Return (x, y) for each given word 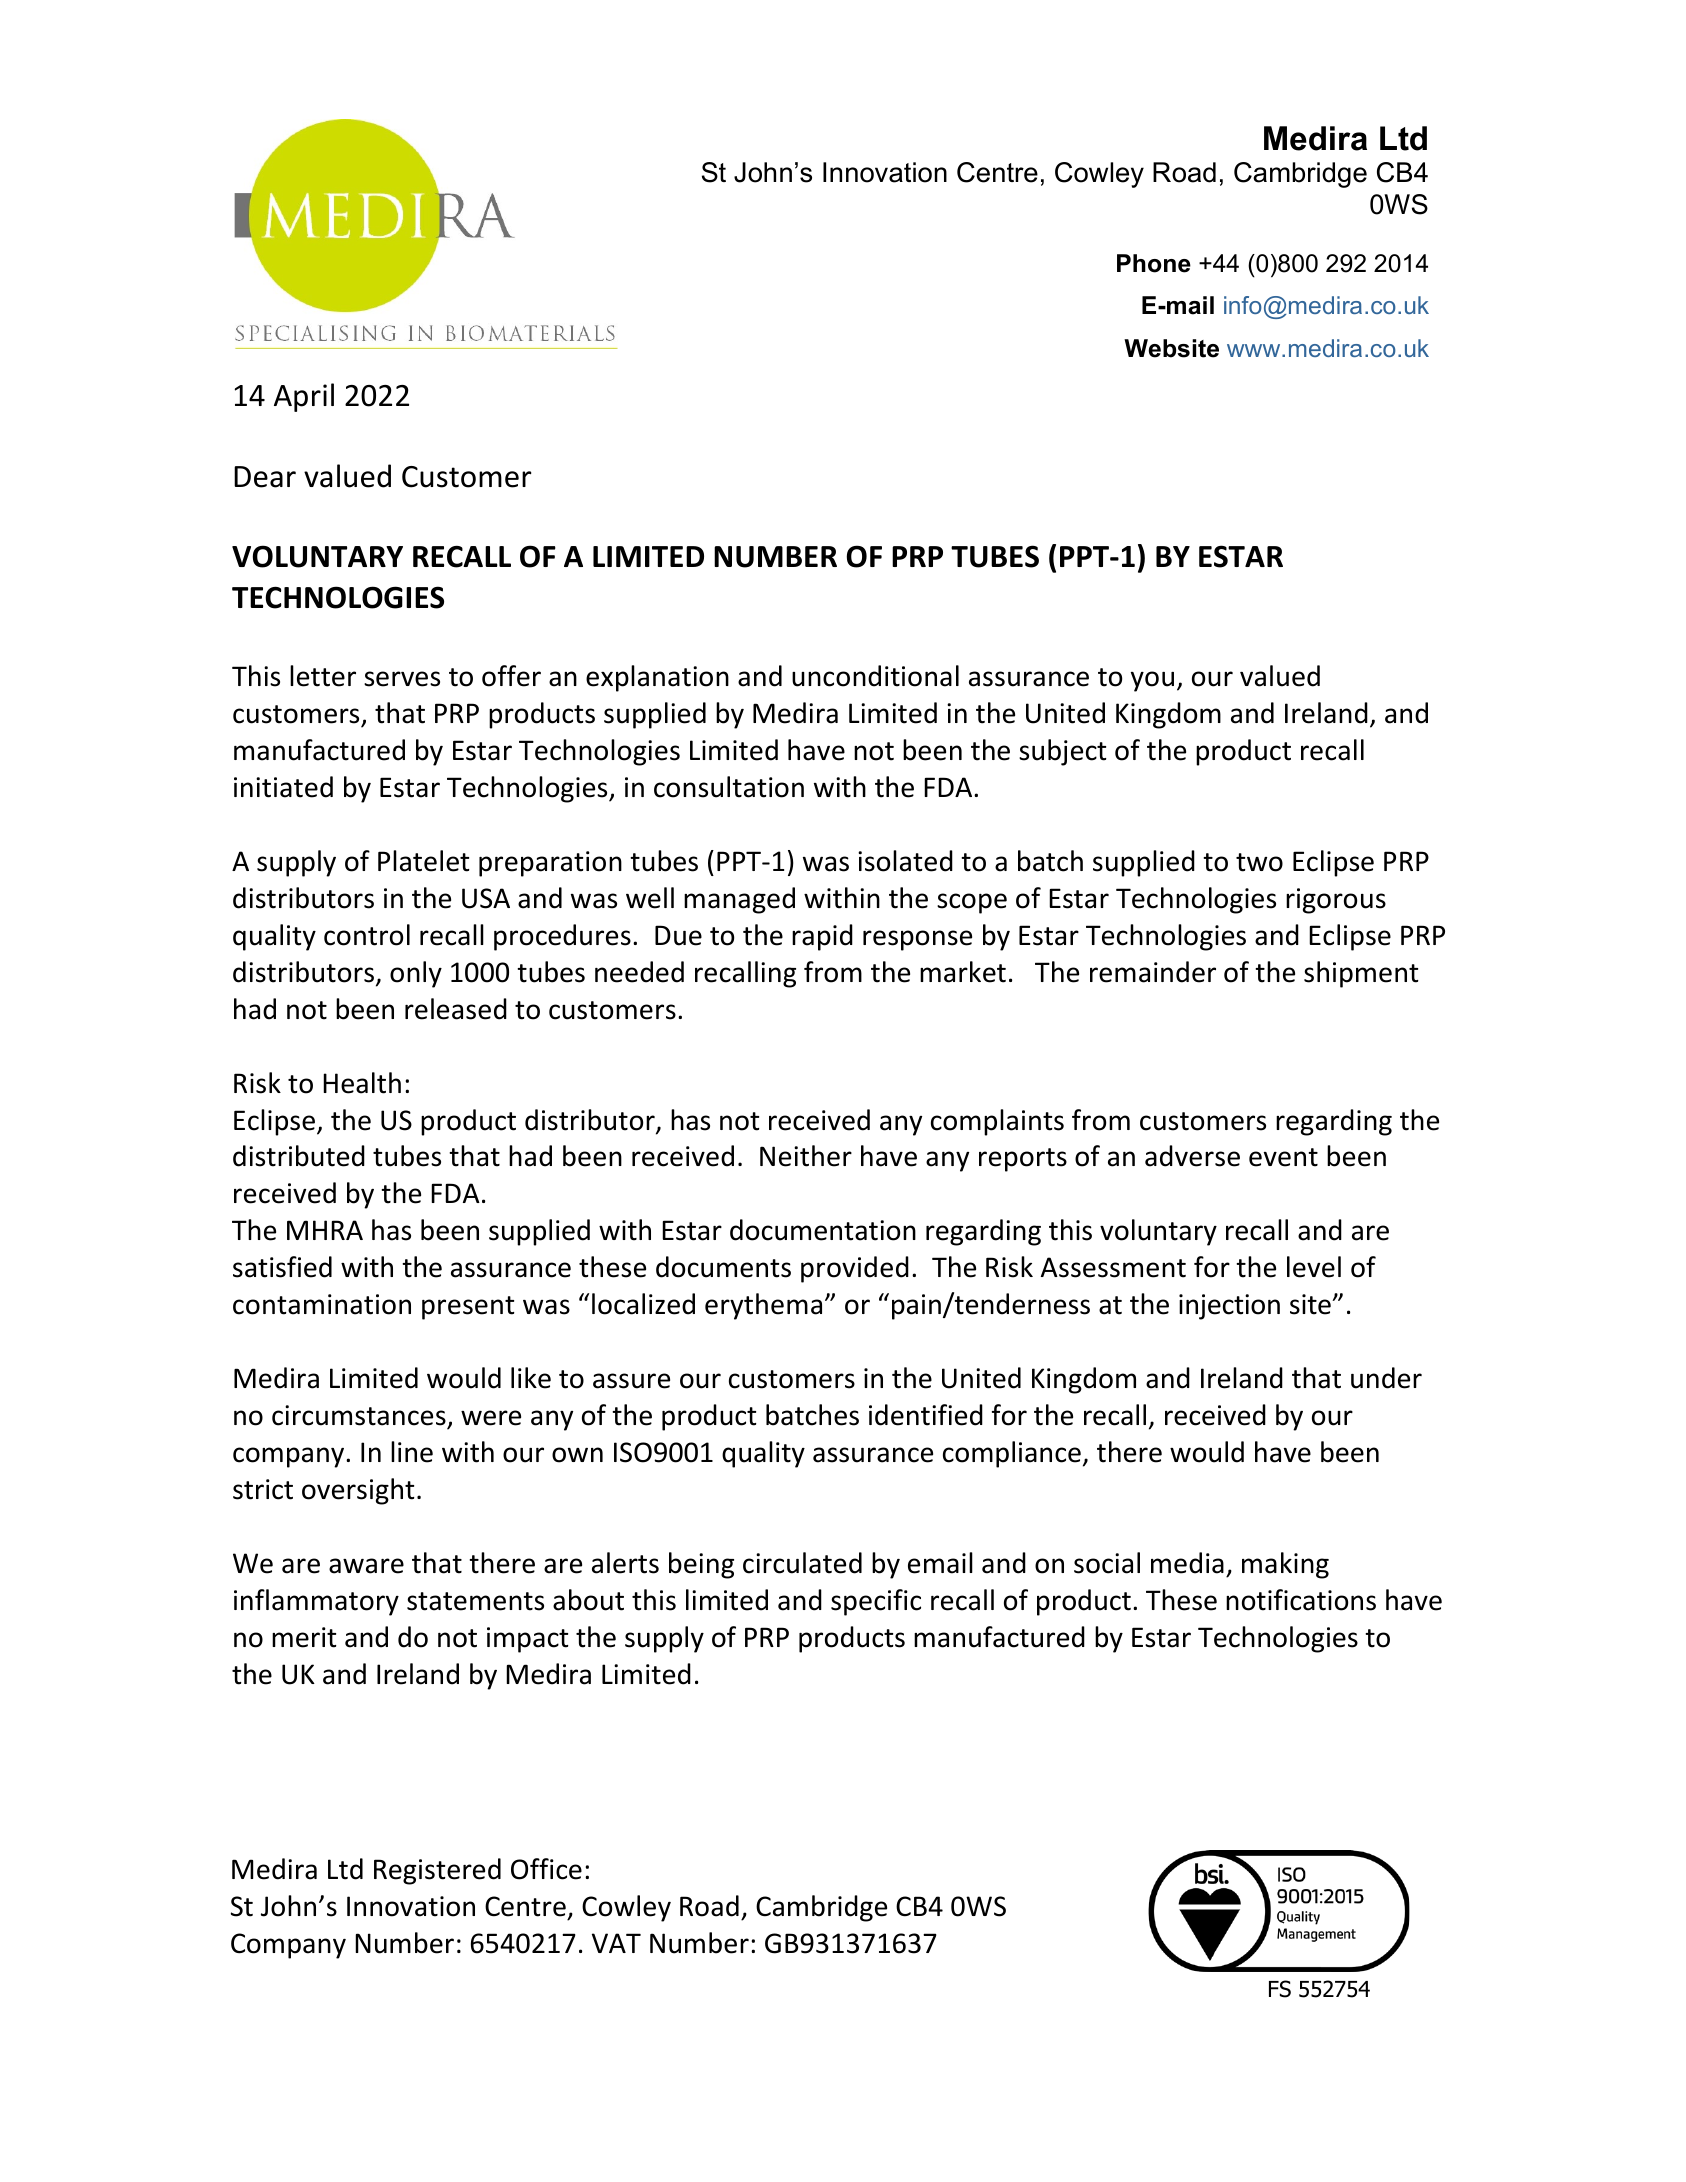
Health (362, 1083)
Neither (806, 1156)
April (304, 397)
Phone (1154, 263)
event (1283, 1157)
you (1152, 681)
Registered (437, 1871)
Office (546, 1869)
